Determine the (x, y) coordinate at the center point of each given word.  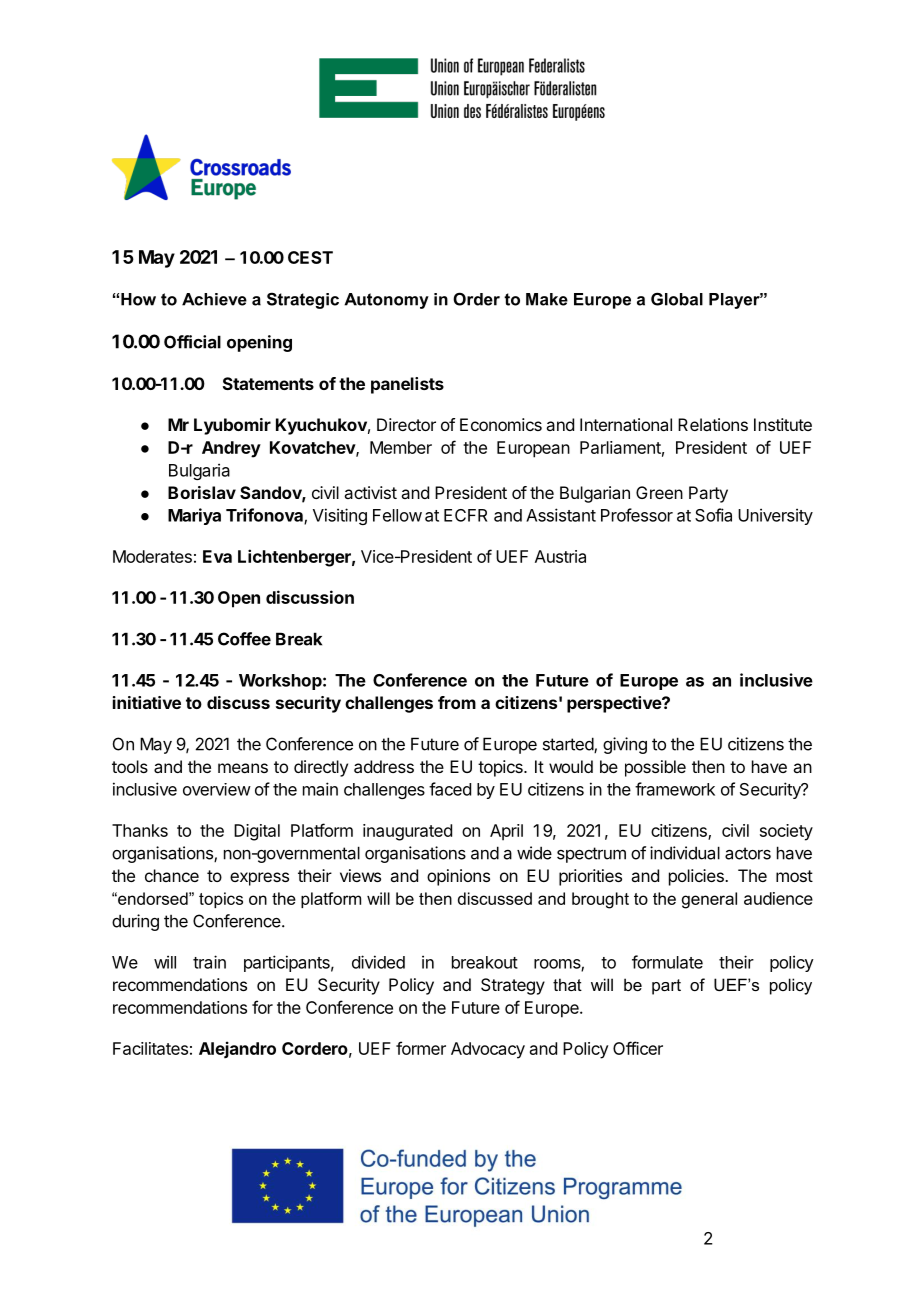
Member (401, 447)
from (457, 702)
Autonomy (386, 301)
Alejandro (237, 1049)
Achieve (214, 299)
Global (677, 299)
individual (685, 853)
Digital (257, 832)
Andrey (231, 449)
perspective (615, 704)
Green (659, 492)
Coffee (244, 639)
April (506, 832)
